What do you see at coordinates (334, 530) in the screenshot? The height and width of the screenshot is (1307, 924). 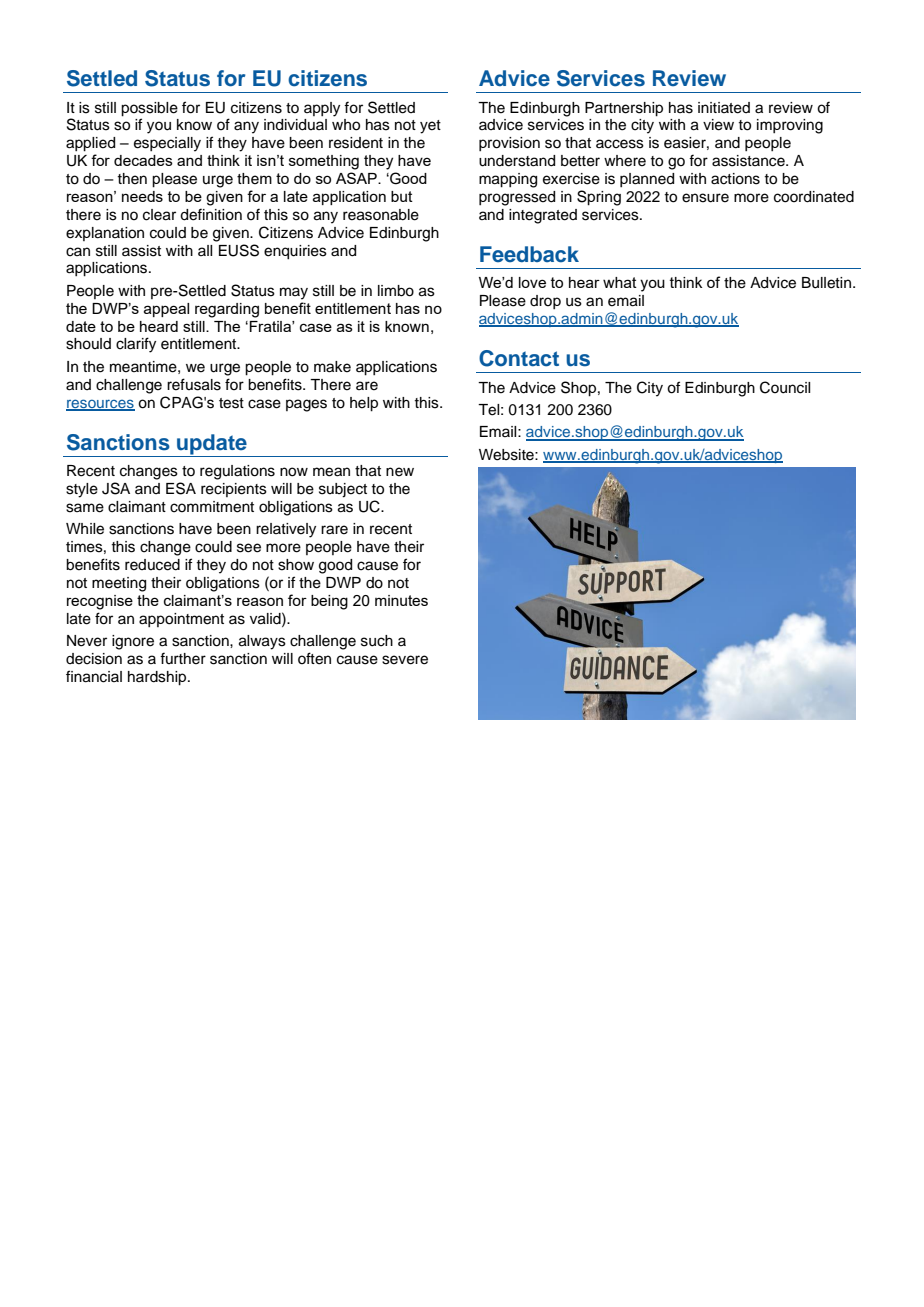 I see `rare` at bounding box center [334, 530].
